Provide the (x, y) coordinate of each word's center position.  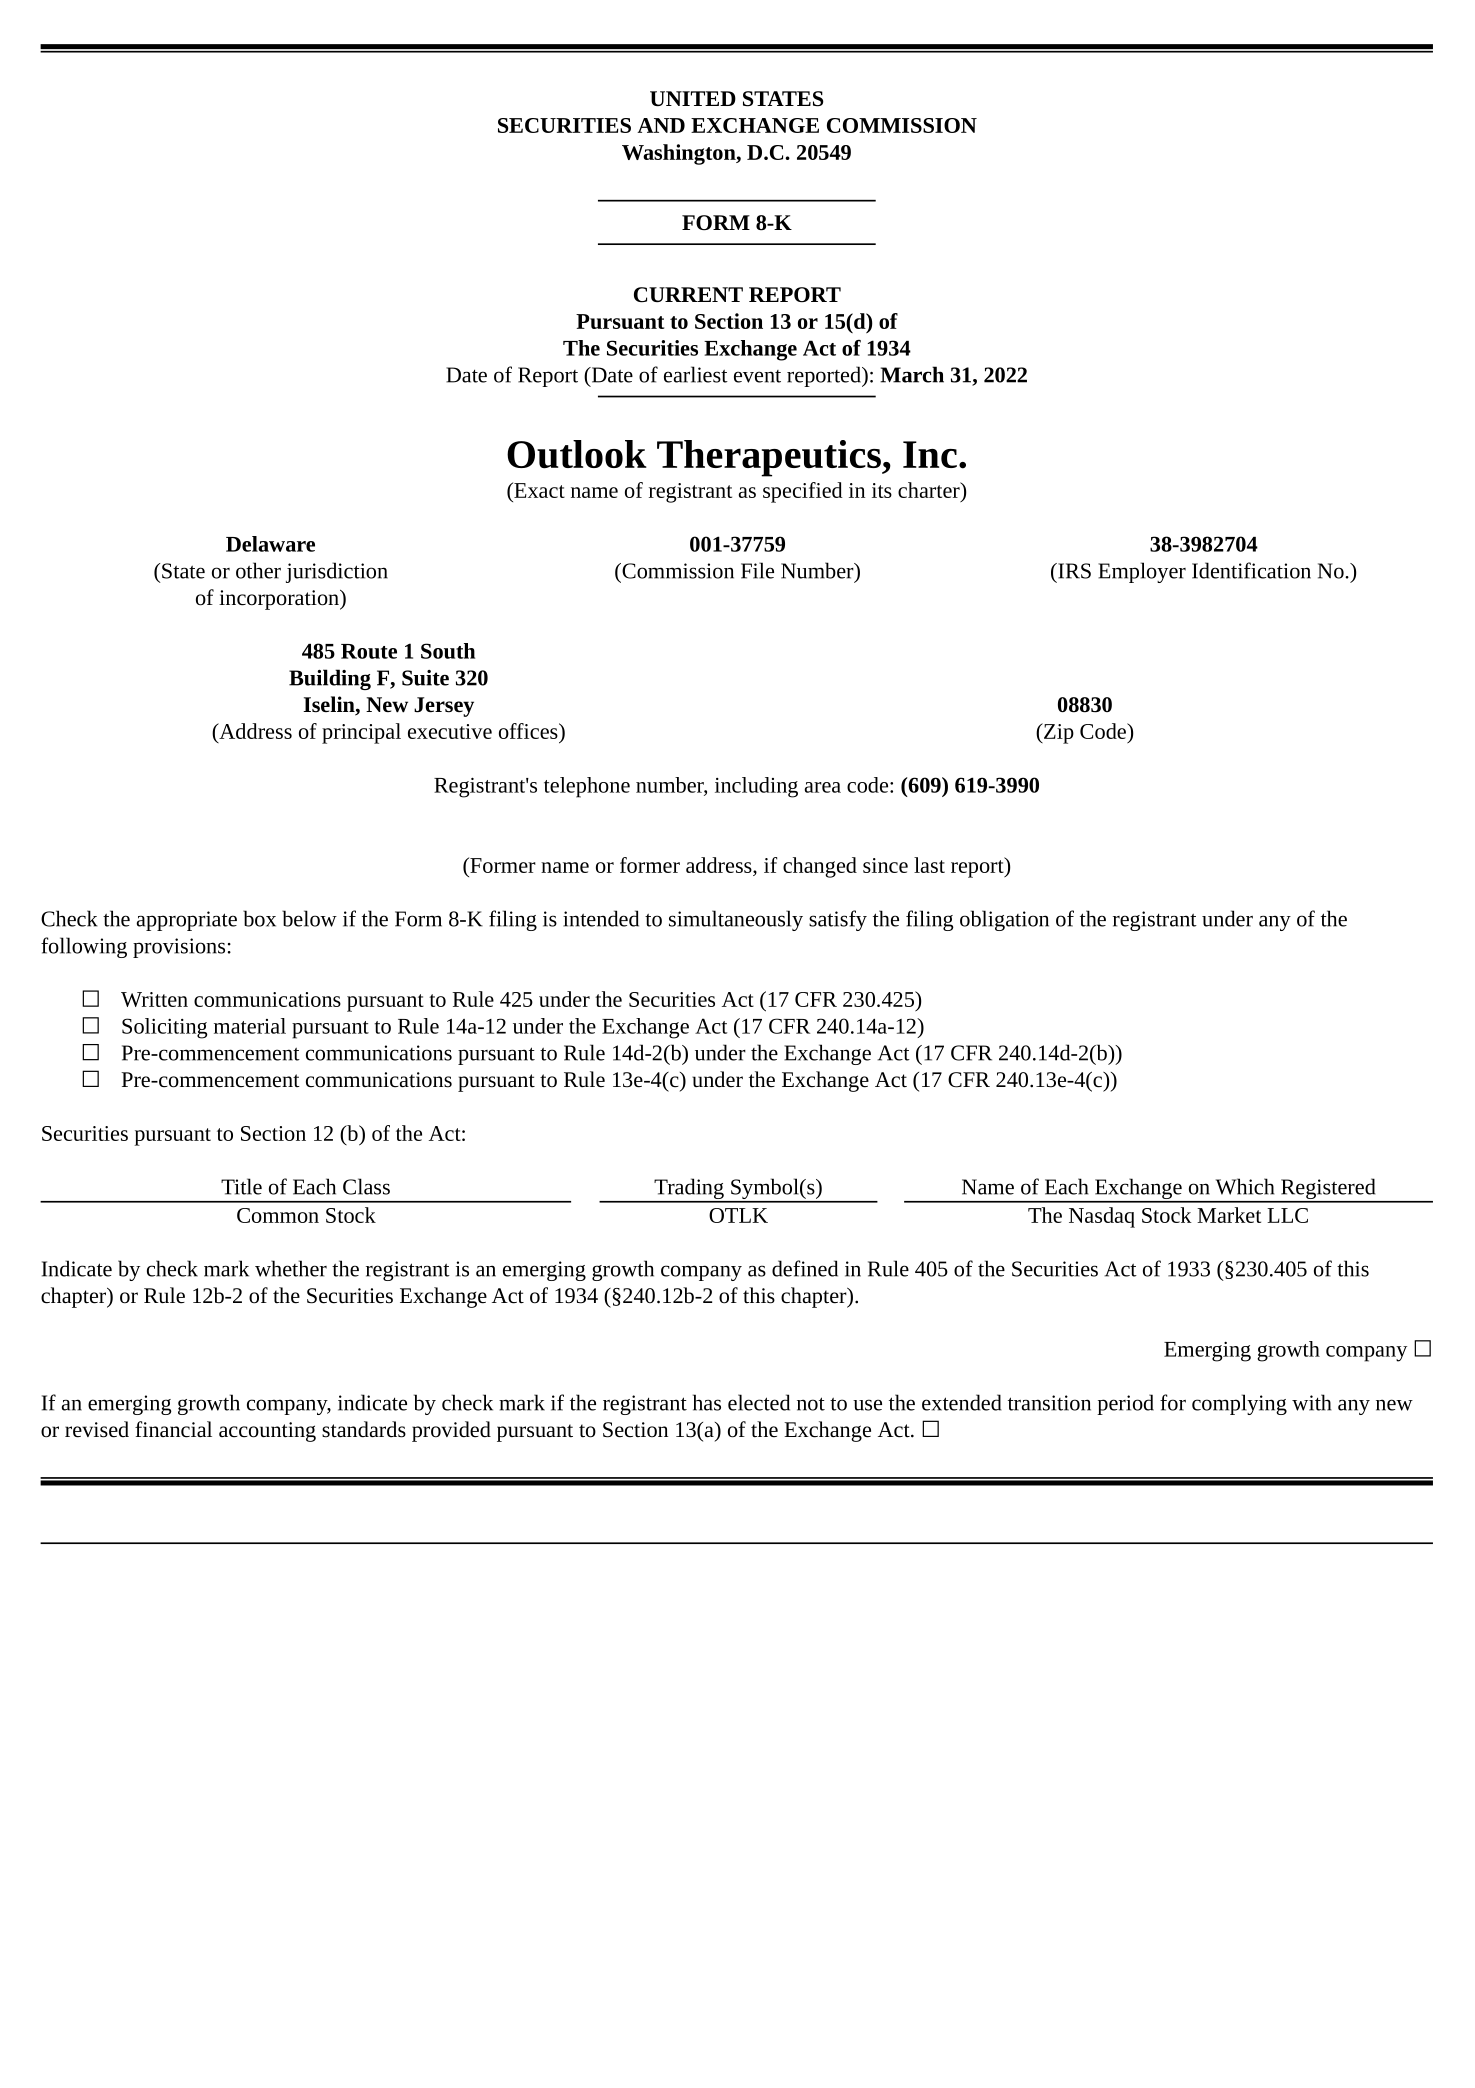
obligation (1004, 920)
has (707, 1402)
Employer (1142, 572)
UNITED (693, 98)
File (757, 570)
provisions (179, 948)
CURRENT (688, 295)
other (258, 570)
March (912, 374)
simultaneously (736, 920)
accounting (267, 1432)
